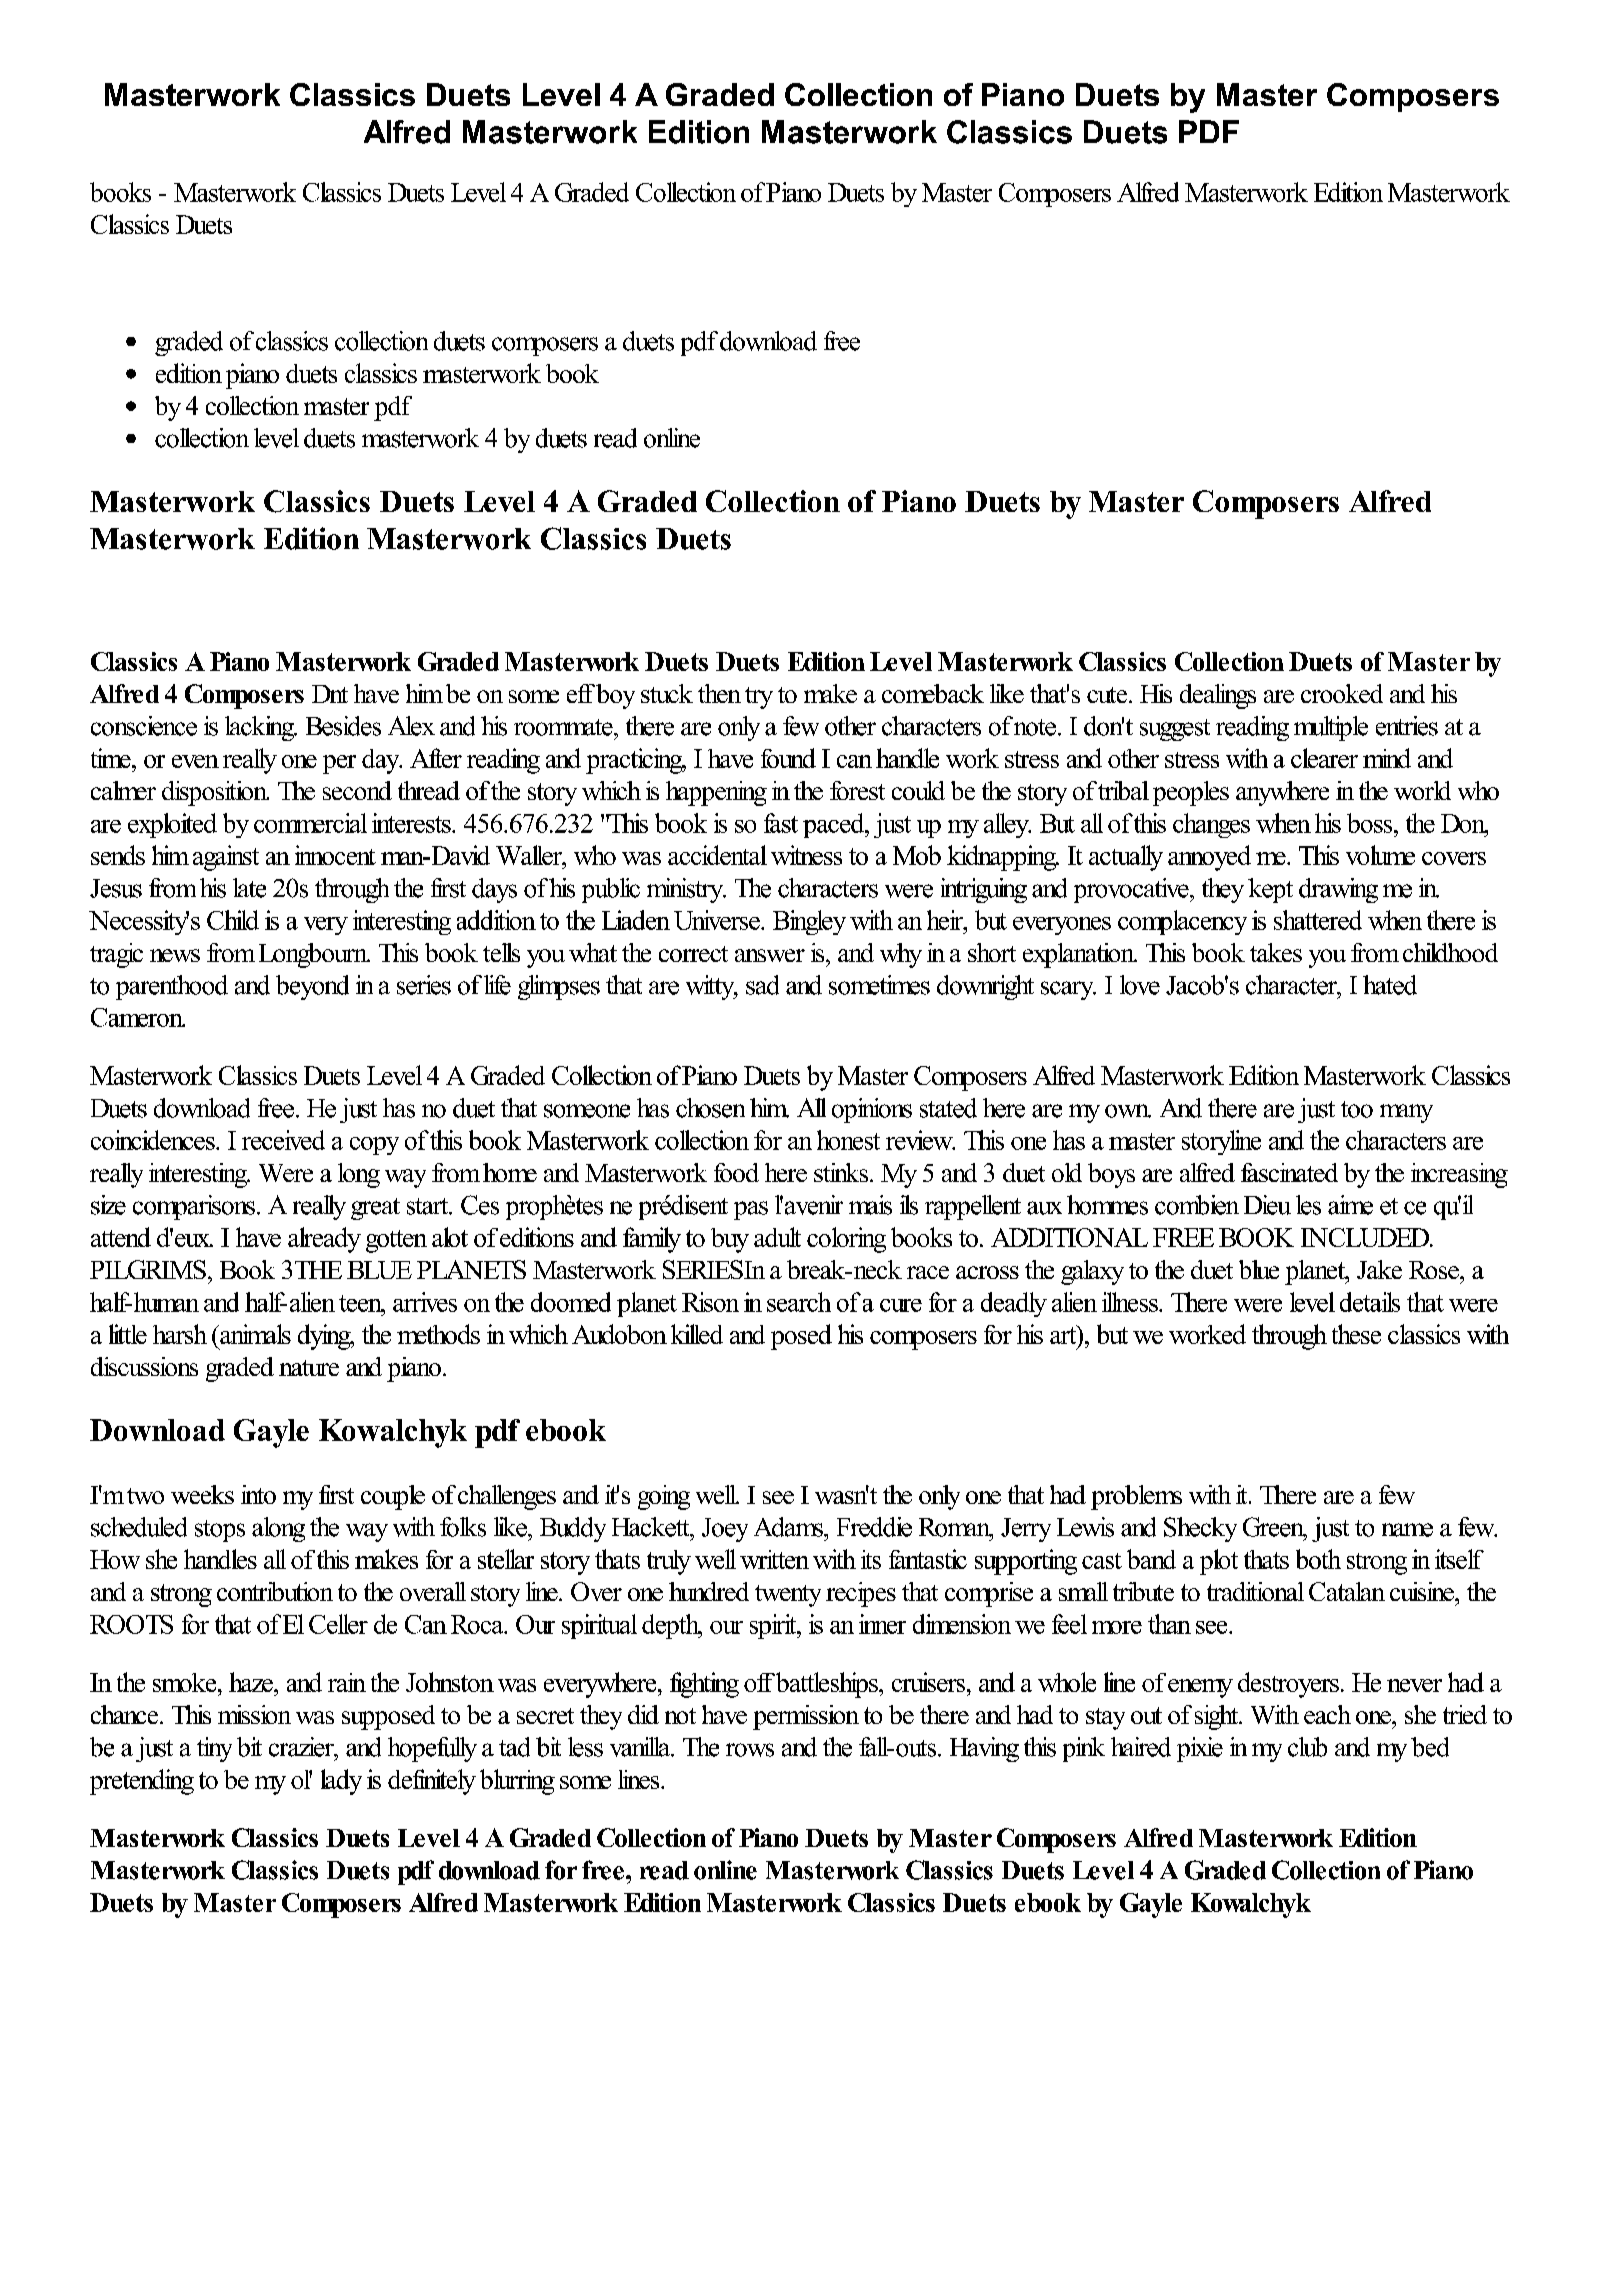 The height and width of the image is (2270, 1604). Describe the element at coordinates (1307, 1747) in the image. I see `club` at that location.
